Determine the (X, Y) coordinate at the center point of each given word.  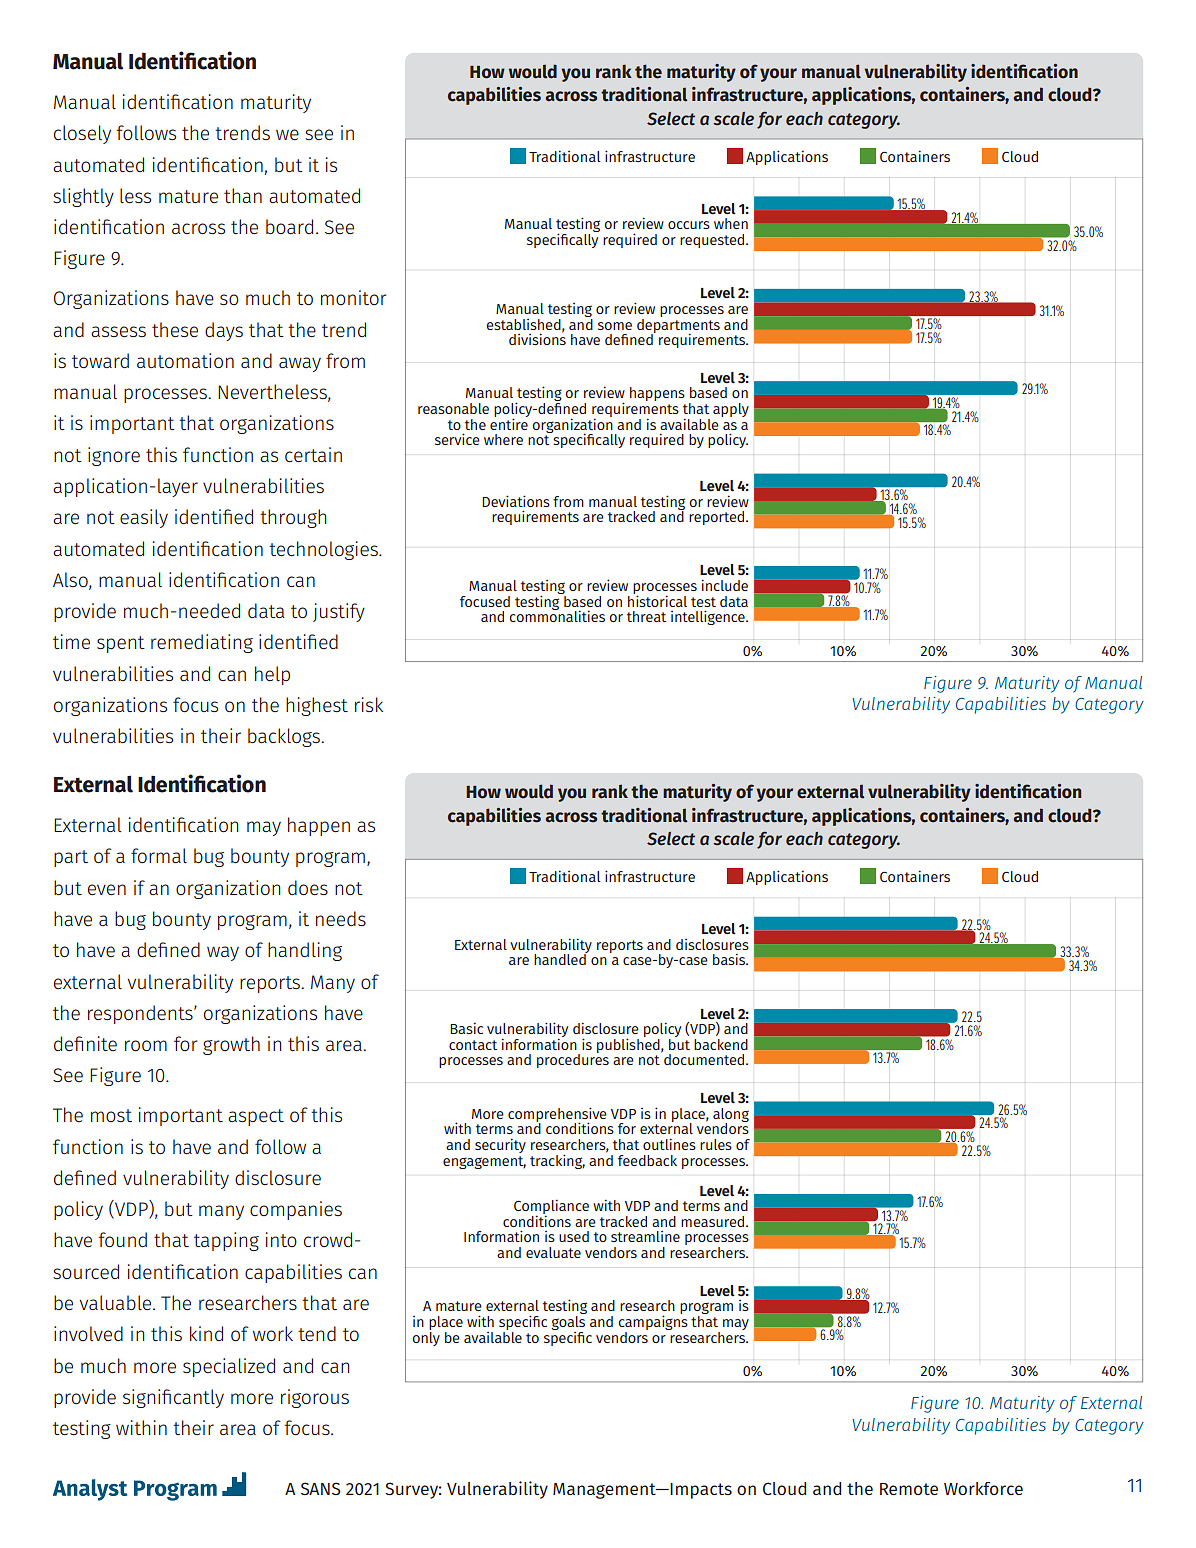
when (731, 223)
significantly (173, 1398)
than (243, 195)
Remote (909, 1489)
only (426, 1337)
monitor (353, 297)
